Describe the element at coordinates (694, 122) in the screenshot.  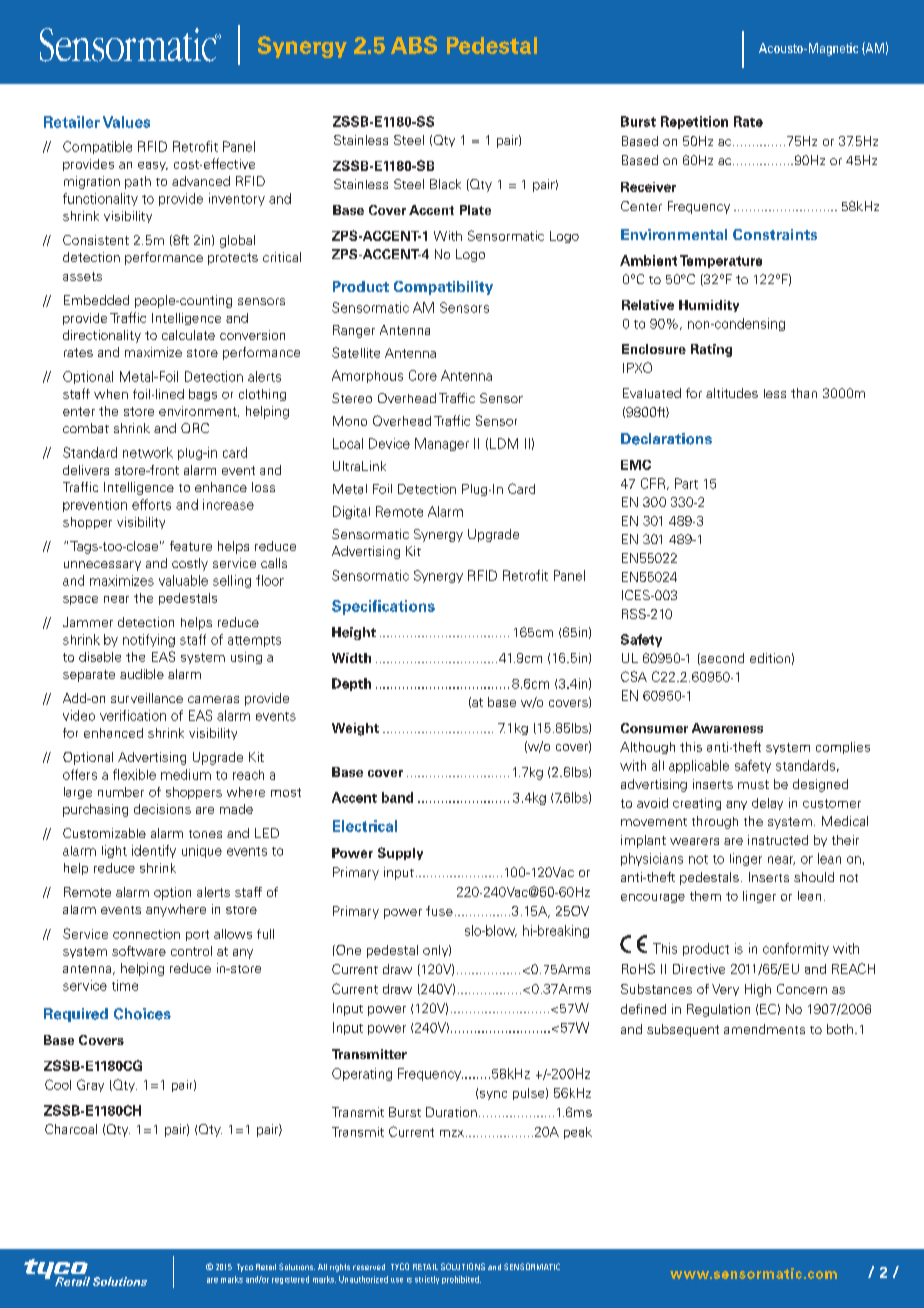
I see `Repetition` at that location.
